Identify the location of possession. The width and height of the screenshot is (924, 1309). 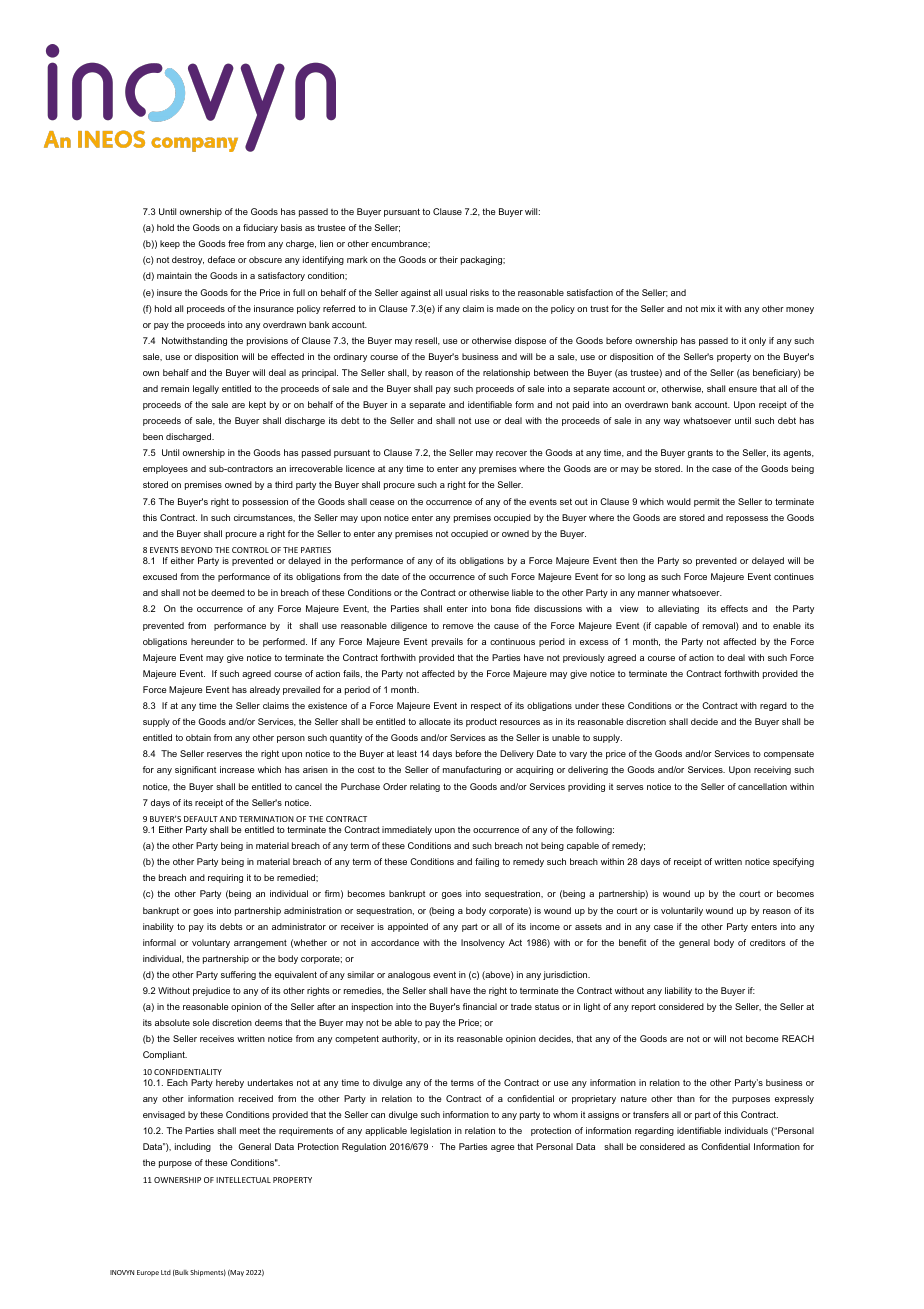
(265, 502).
